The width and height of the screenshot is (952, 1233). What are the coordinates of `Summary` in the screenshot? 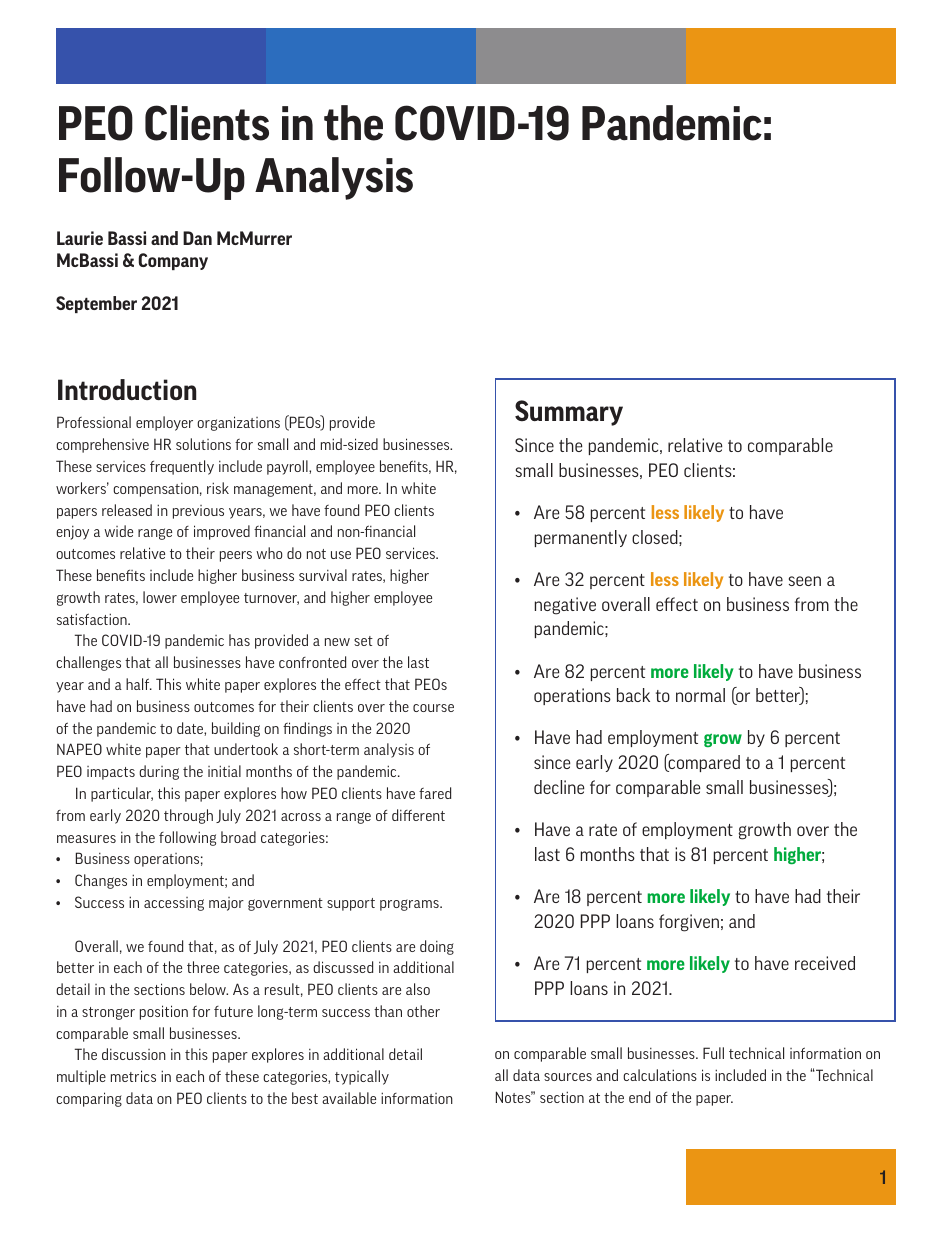 It's located at (569, 413).
